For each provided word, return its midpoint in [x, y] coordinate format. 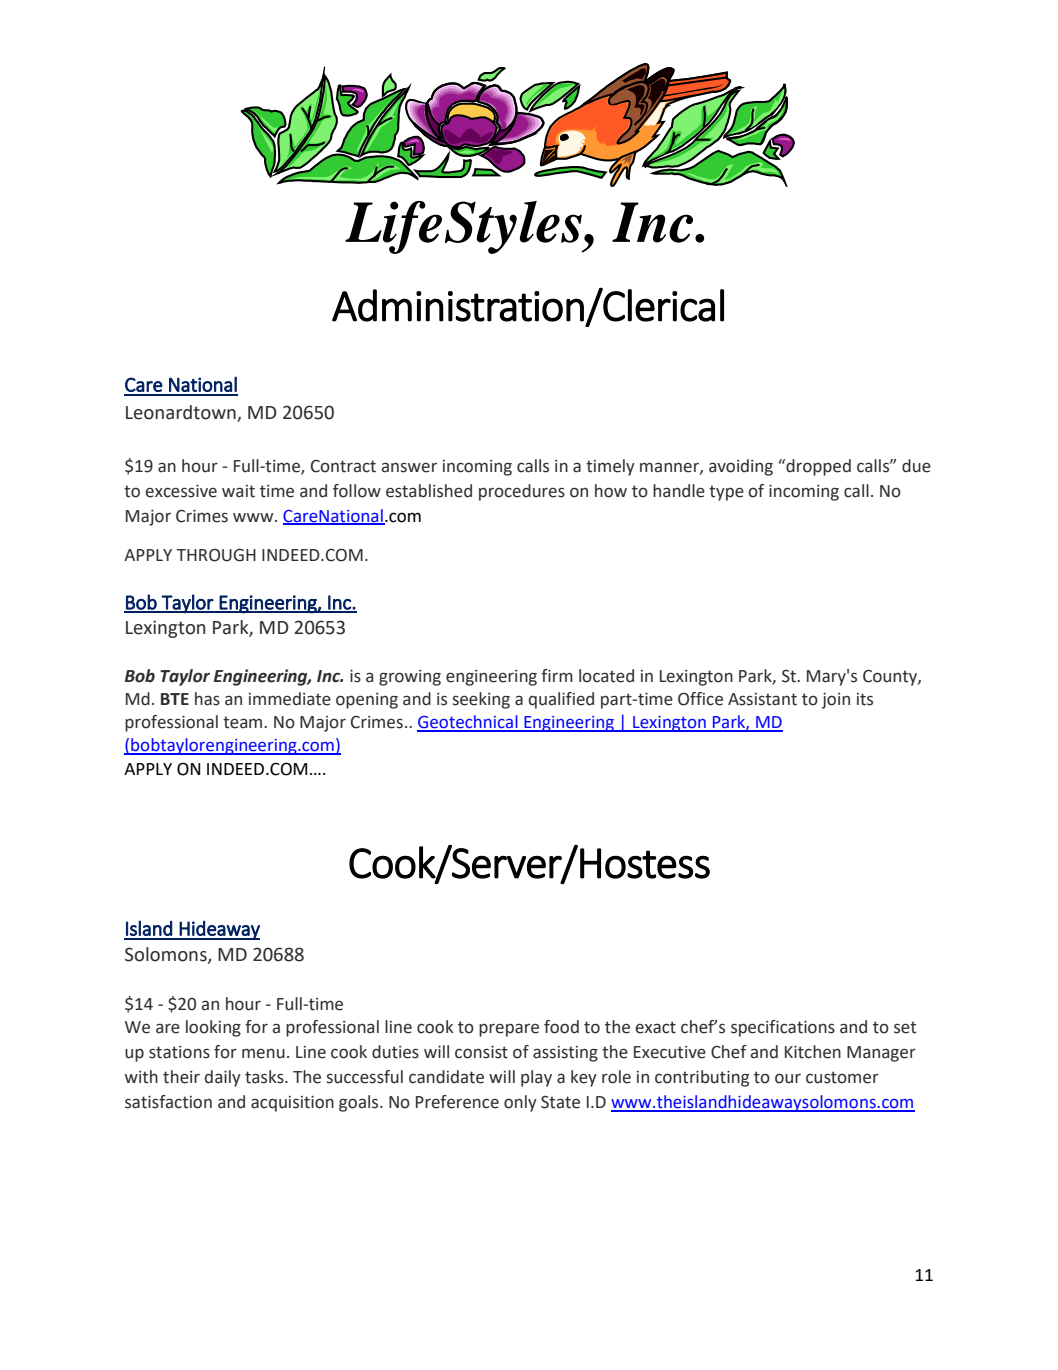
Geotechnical [468, 723]
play [536, 1078]
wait [238, 491]
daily [223, 1078]
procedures [522, 492]
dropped [817, 467]
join [836, 701]
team [244, 722]
